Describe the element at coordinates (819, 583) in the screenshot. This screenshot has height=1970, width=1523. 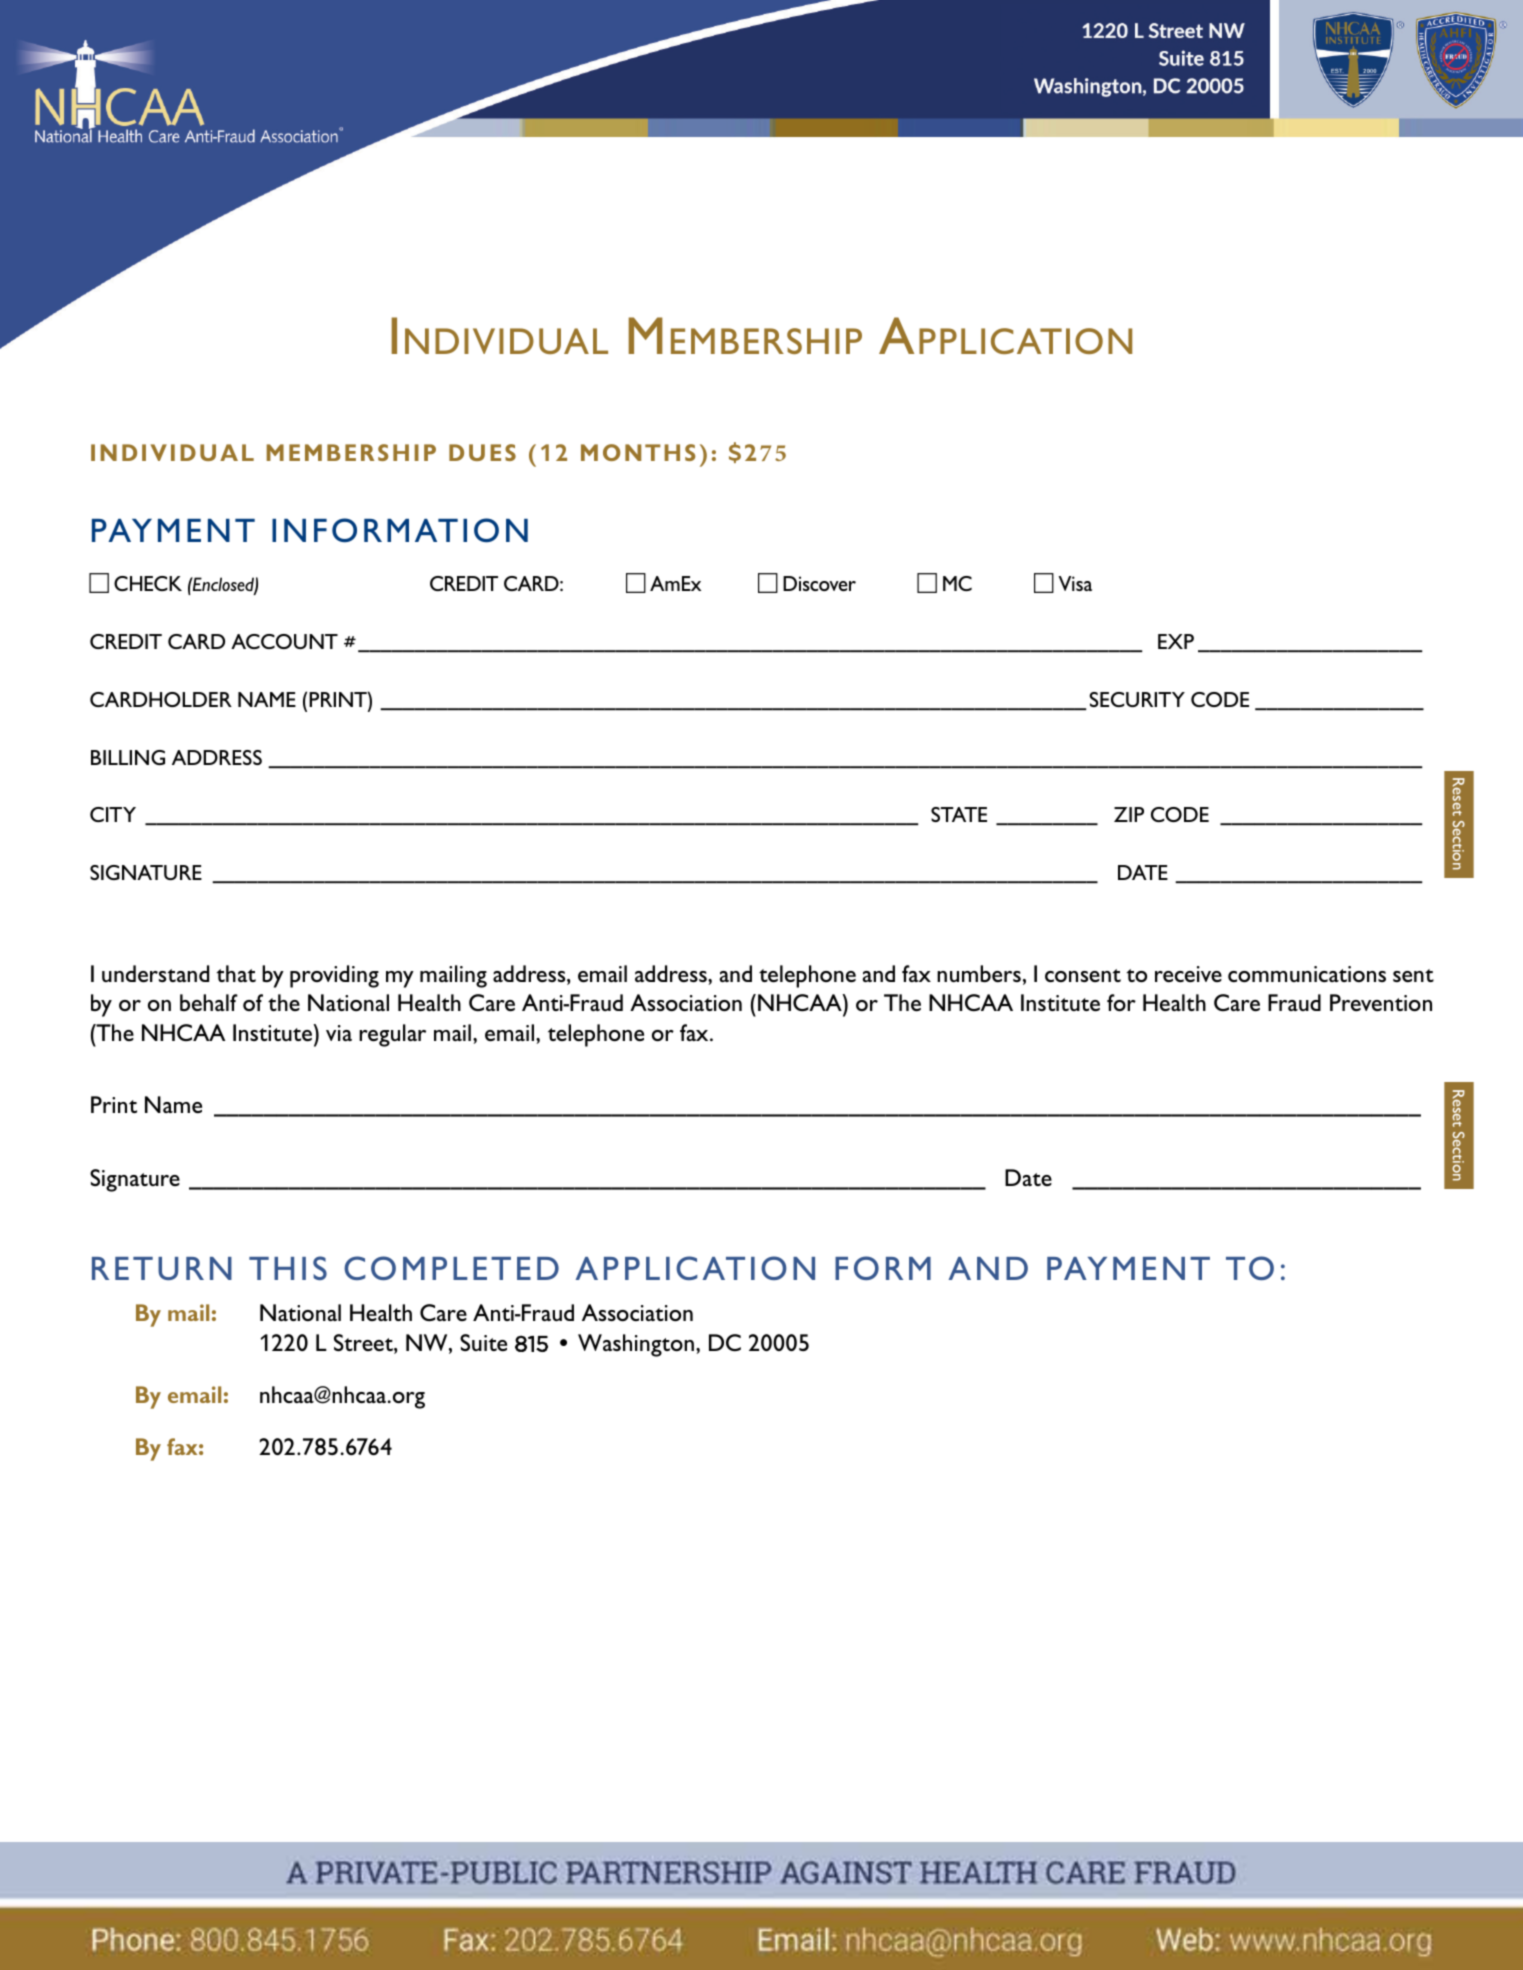
I see `Discover` at that location.
